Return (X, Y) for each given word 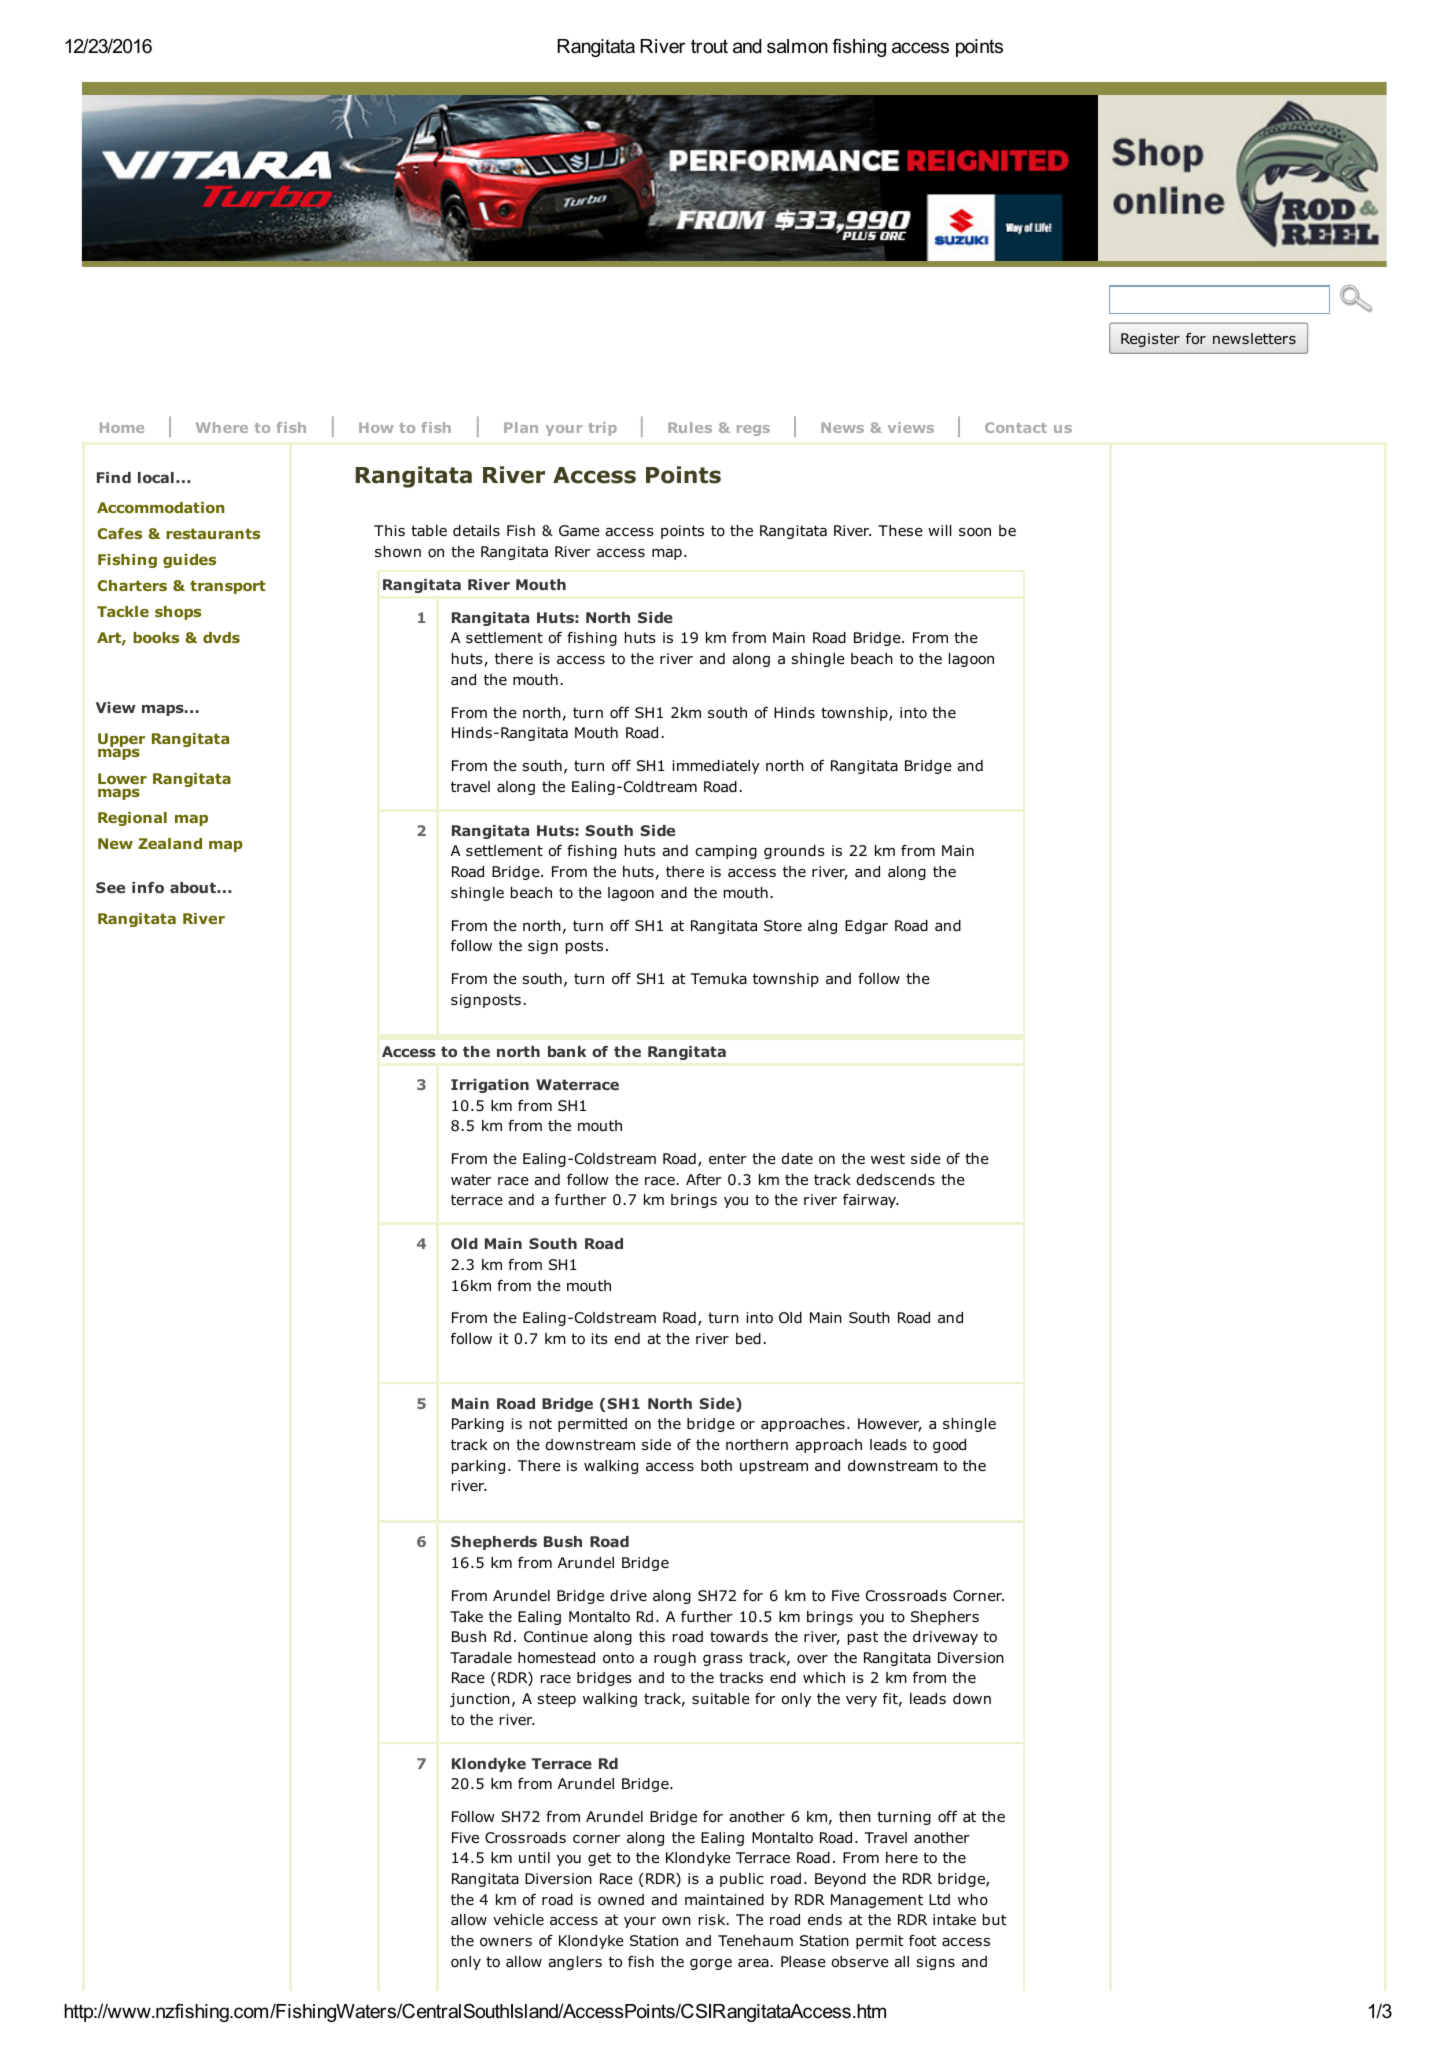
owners (506, 1942)
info (148, 887)
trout (709, 46)
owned (621, 1900)
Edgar (866, 927)
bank (567, 1051)
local (156, 477)
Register (1150, 340)
